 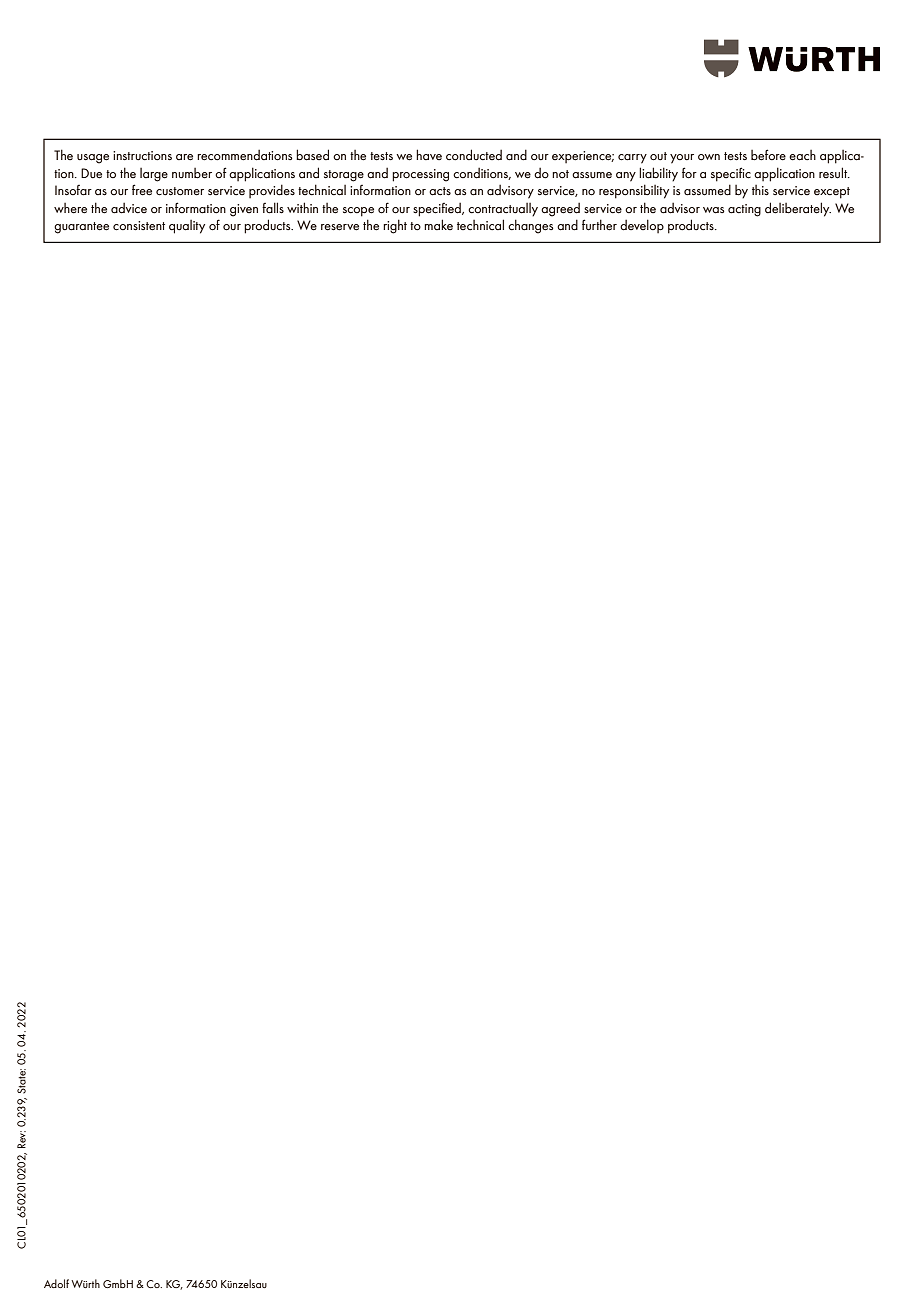 What do you see at coordinates (395, 226) in the page?
I see `right` at bounding box center [395, 226].
